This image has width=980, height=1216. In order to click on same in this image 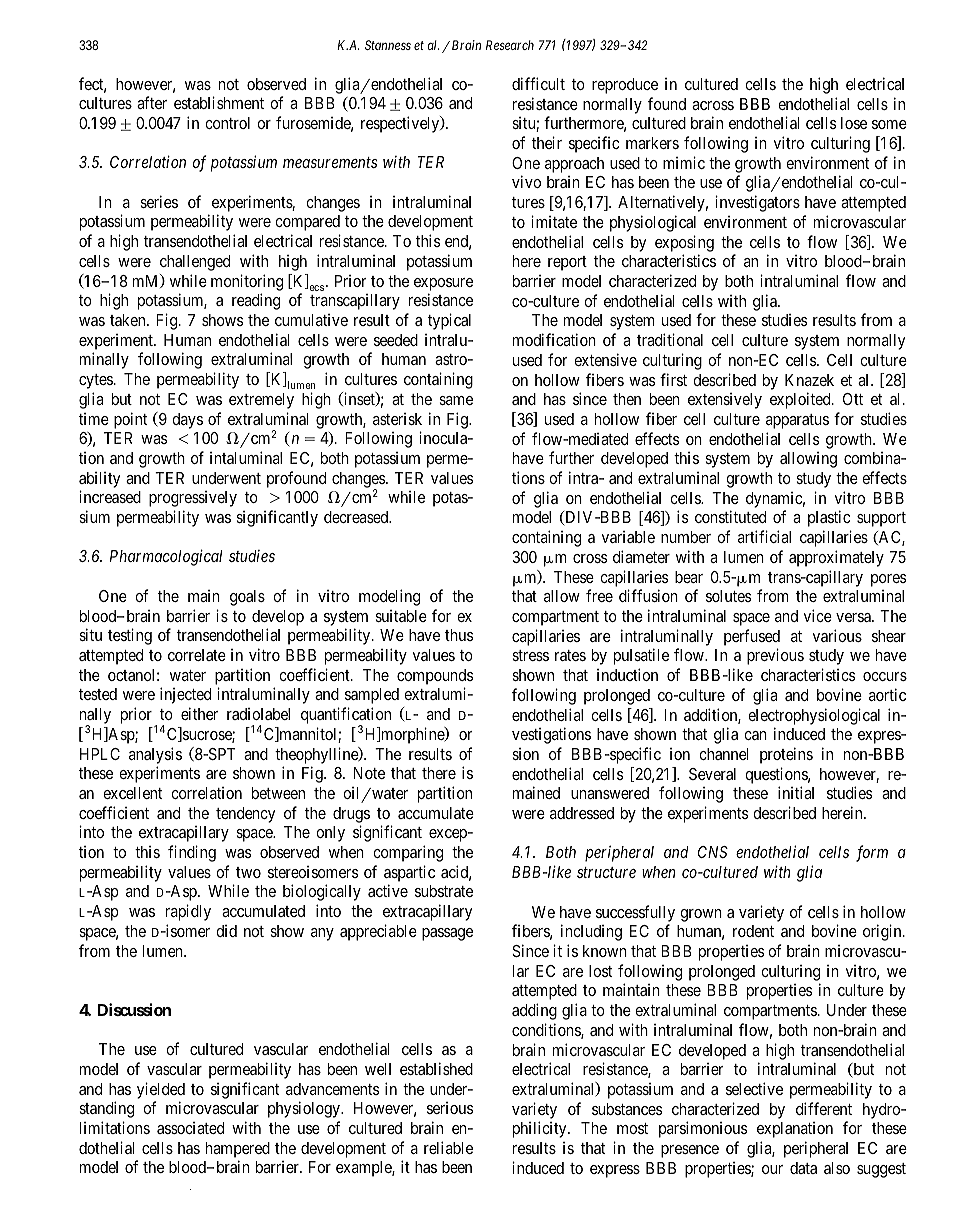, I will do `click(456, 400)`.
